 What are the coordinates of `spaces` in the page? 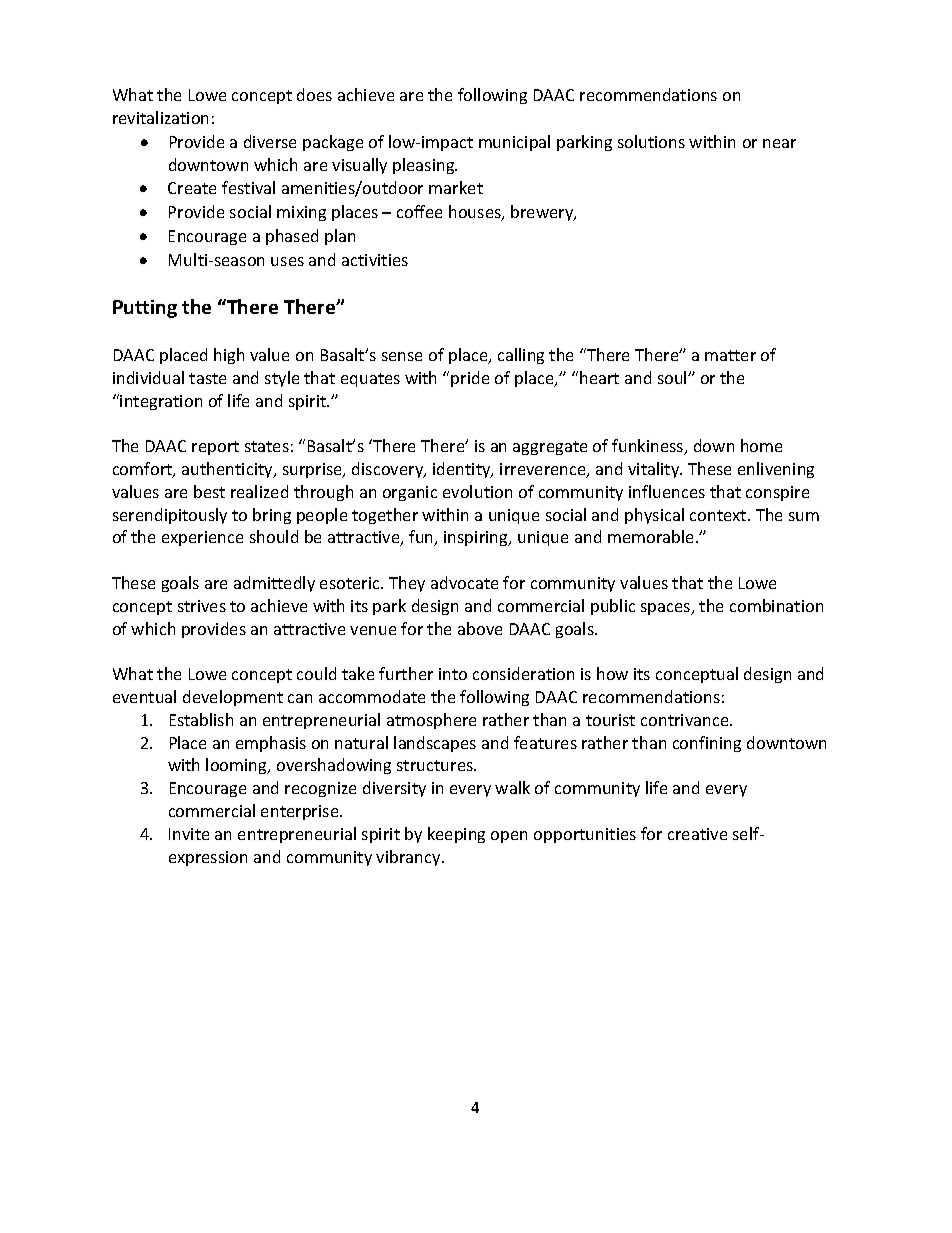 It's located at (667, 609).
